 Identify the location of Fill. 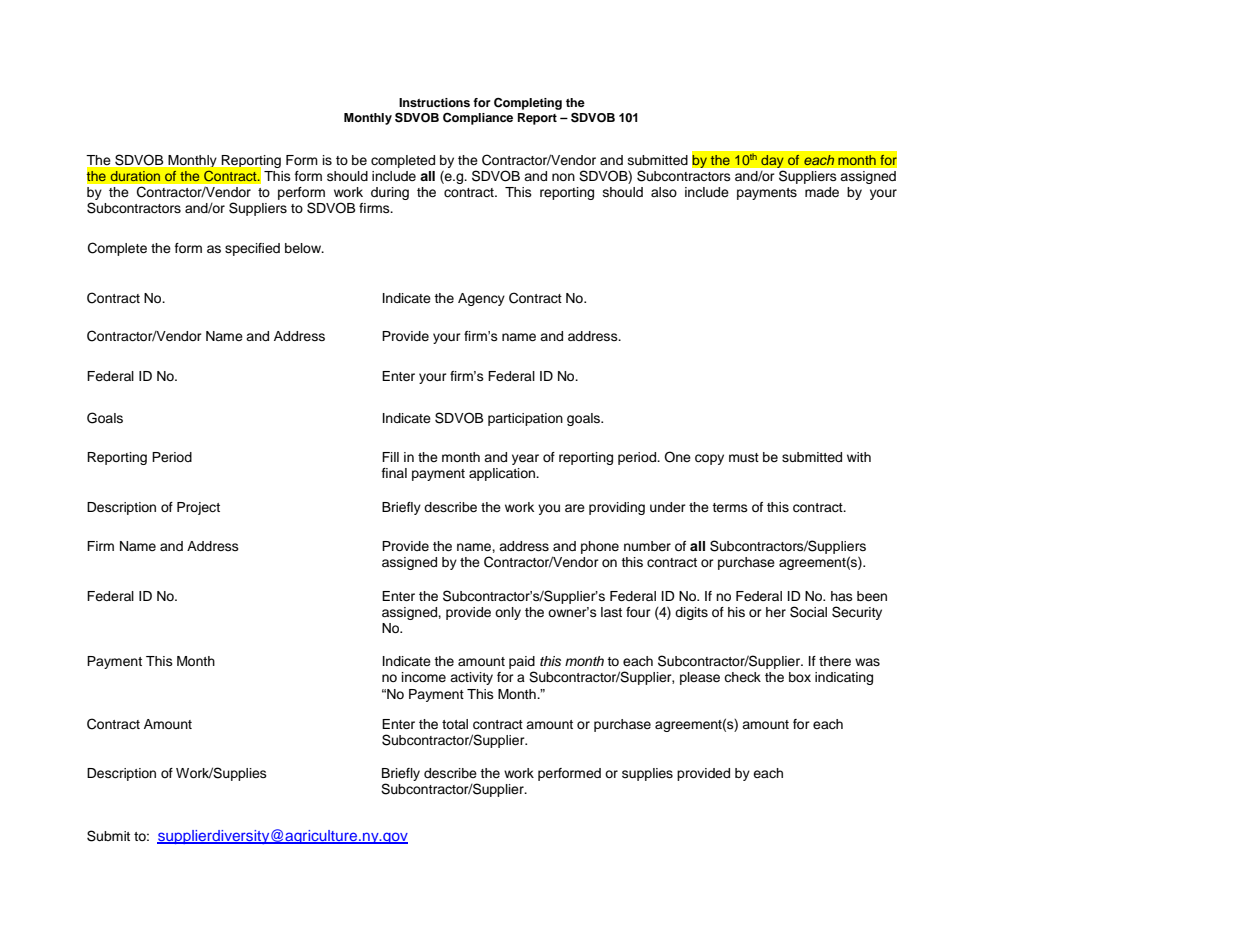
(390, 457).
